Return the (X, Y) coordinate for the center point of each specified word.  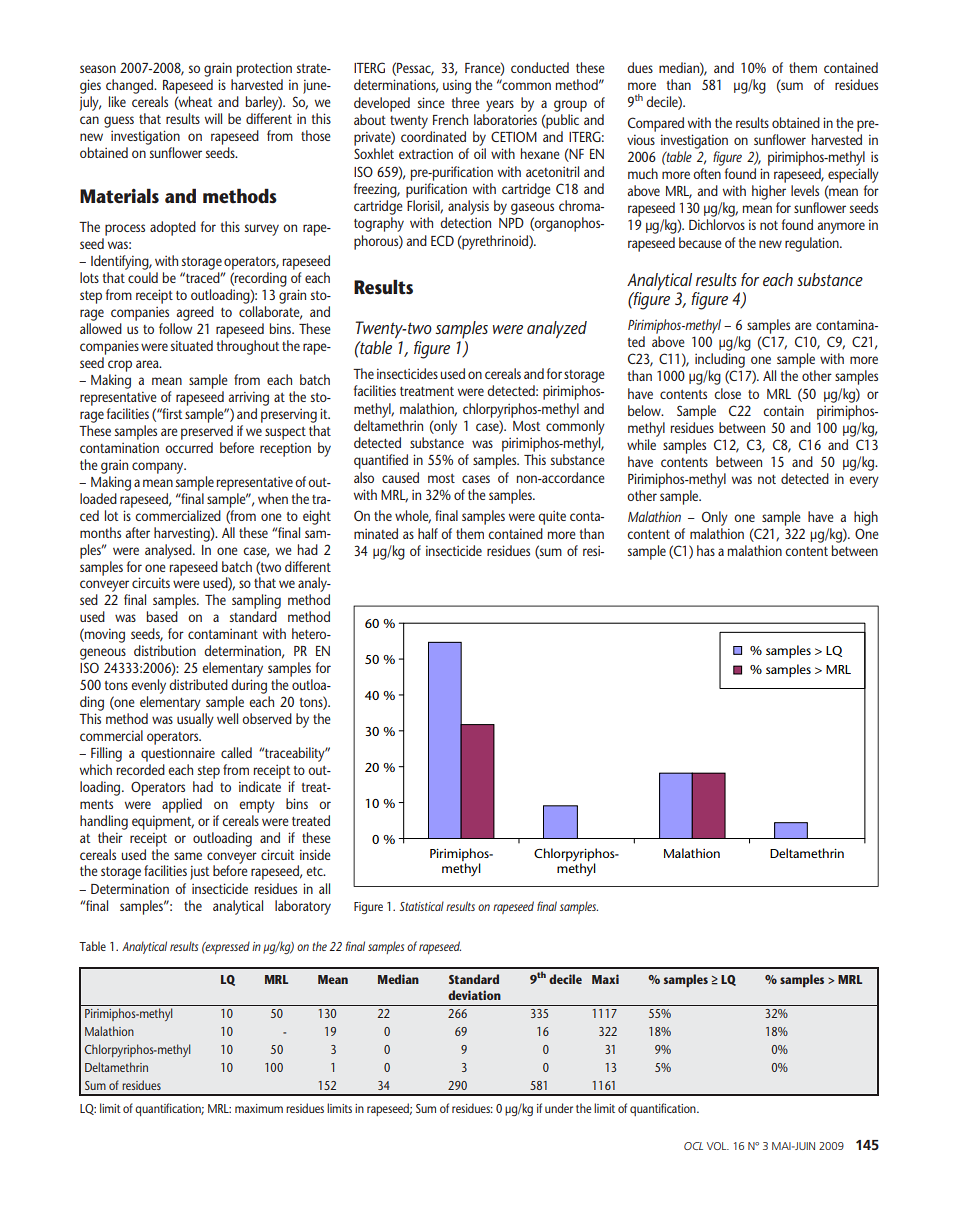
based (162, 616)
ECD (442, 240)
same (188, 856)
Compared (656, 124)
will (213, 118)
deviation (474, 995)
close (727, 393)
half (428, 533)
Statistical (422, 906)
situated (192, 345)
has (706, 550)
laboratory (303, 907)
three (466, 102)
